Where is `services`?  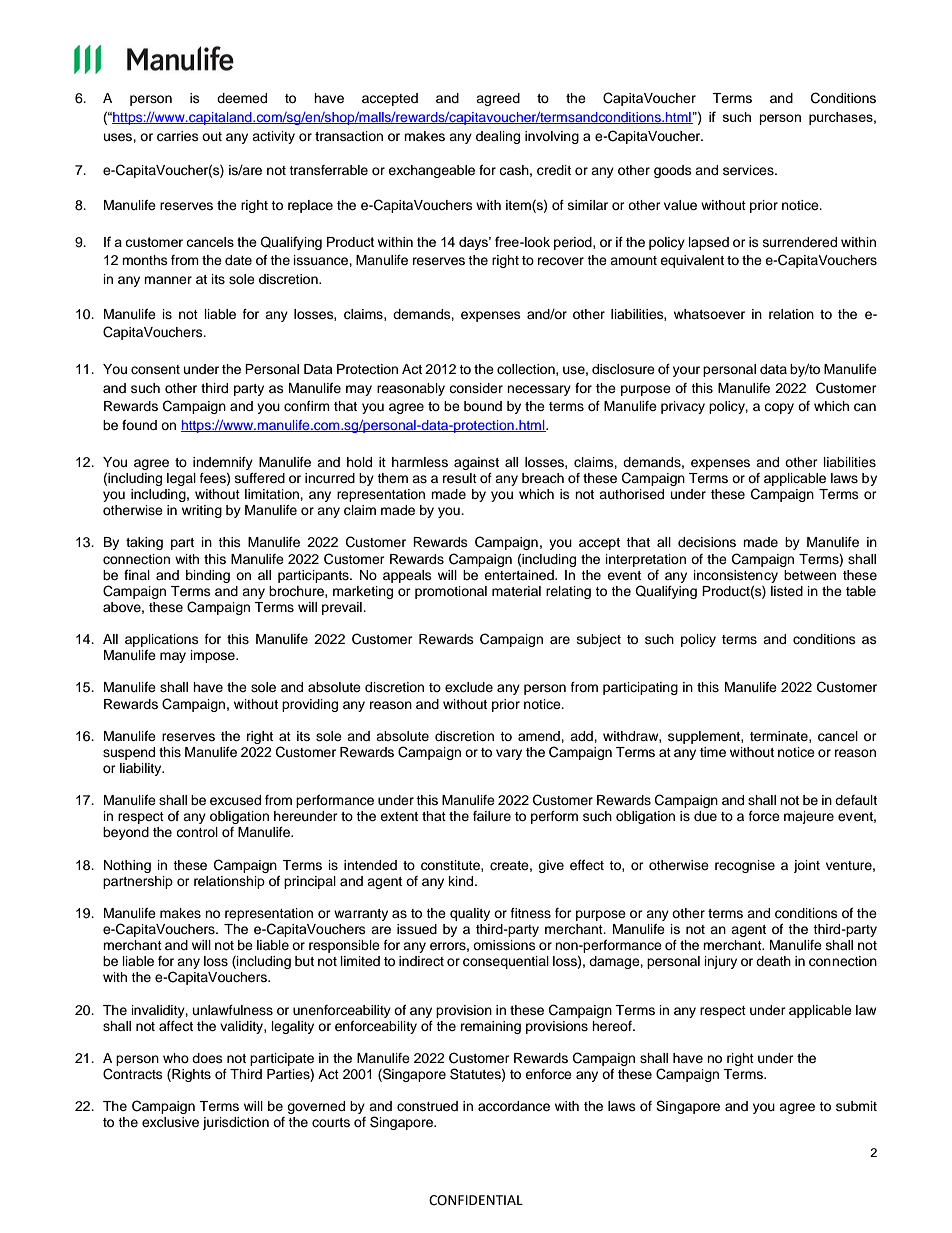
services is located at coordinates (749, 170).
